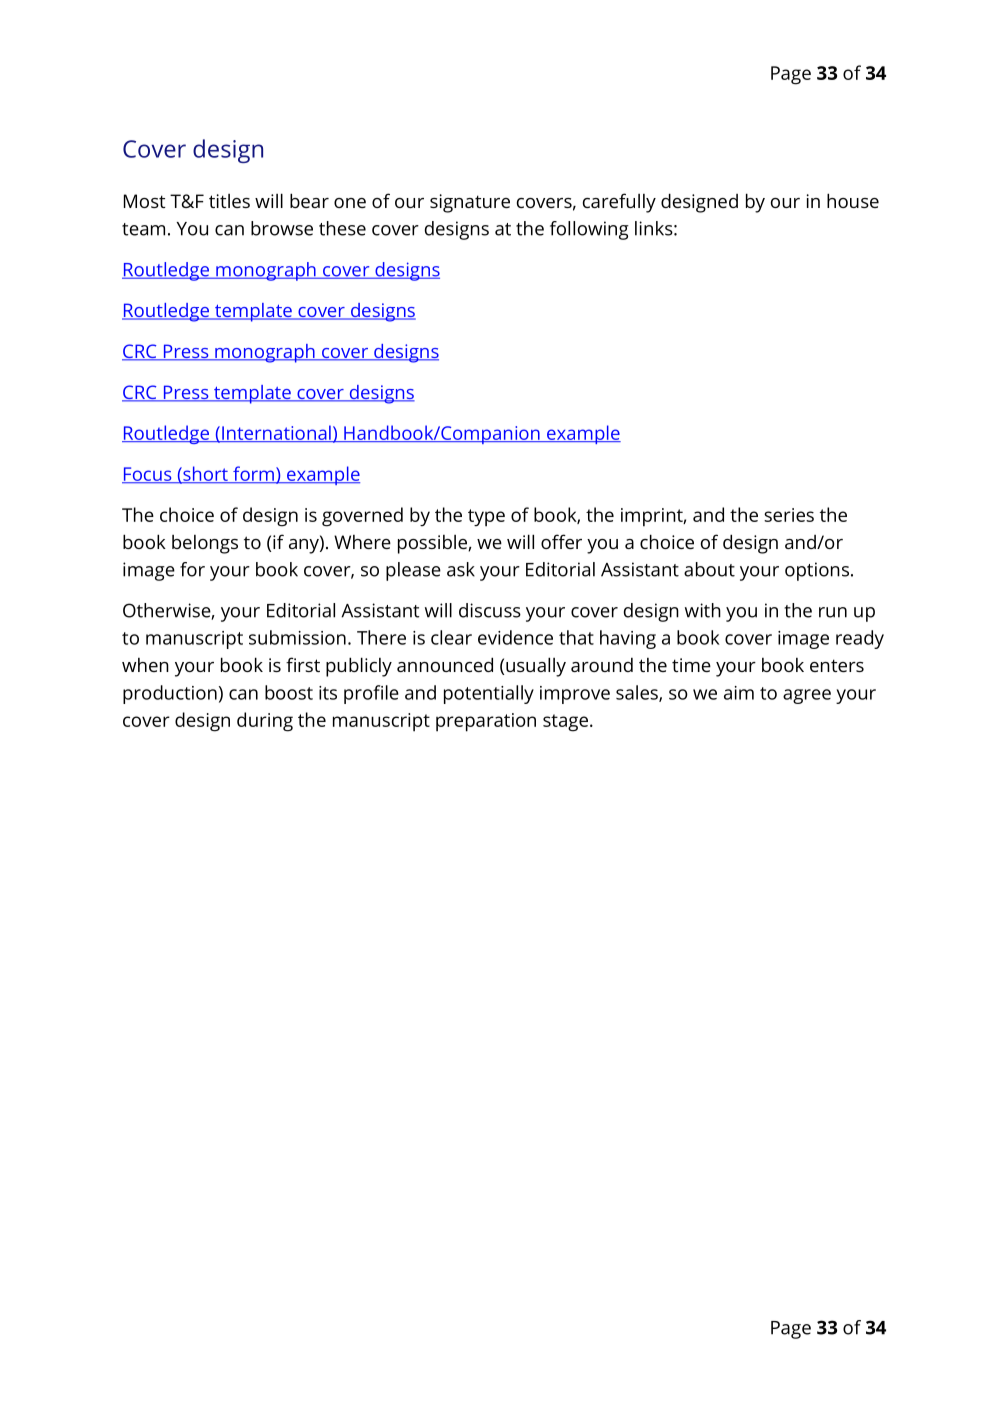 The height and width of the image is (1425, 1008). What do you see at coordinates (486, 518) in the image?
I see `type` at bounding box center [486, 518].
